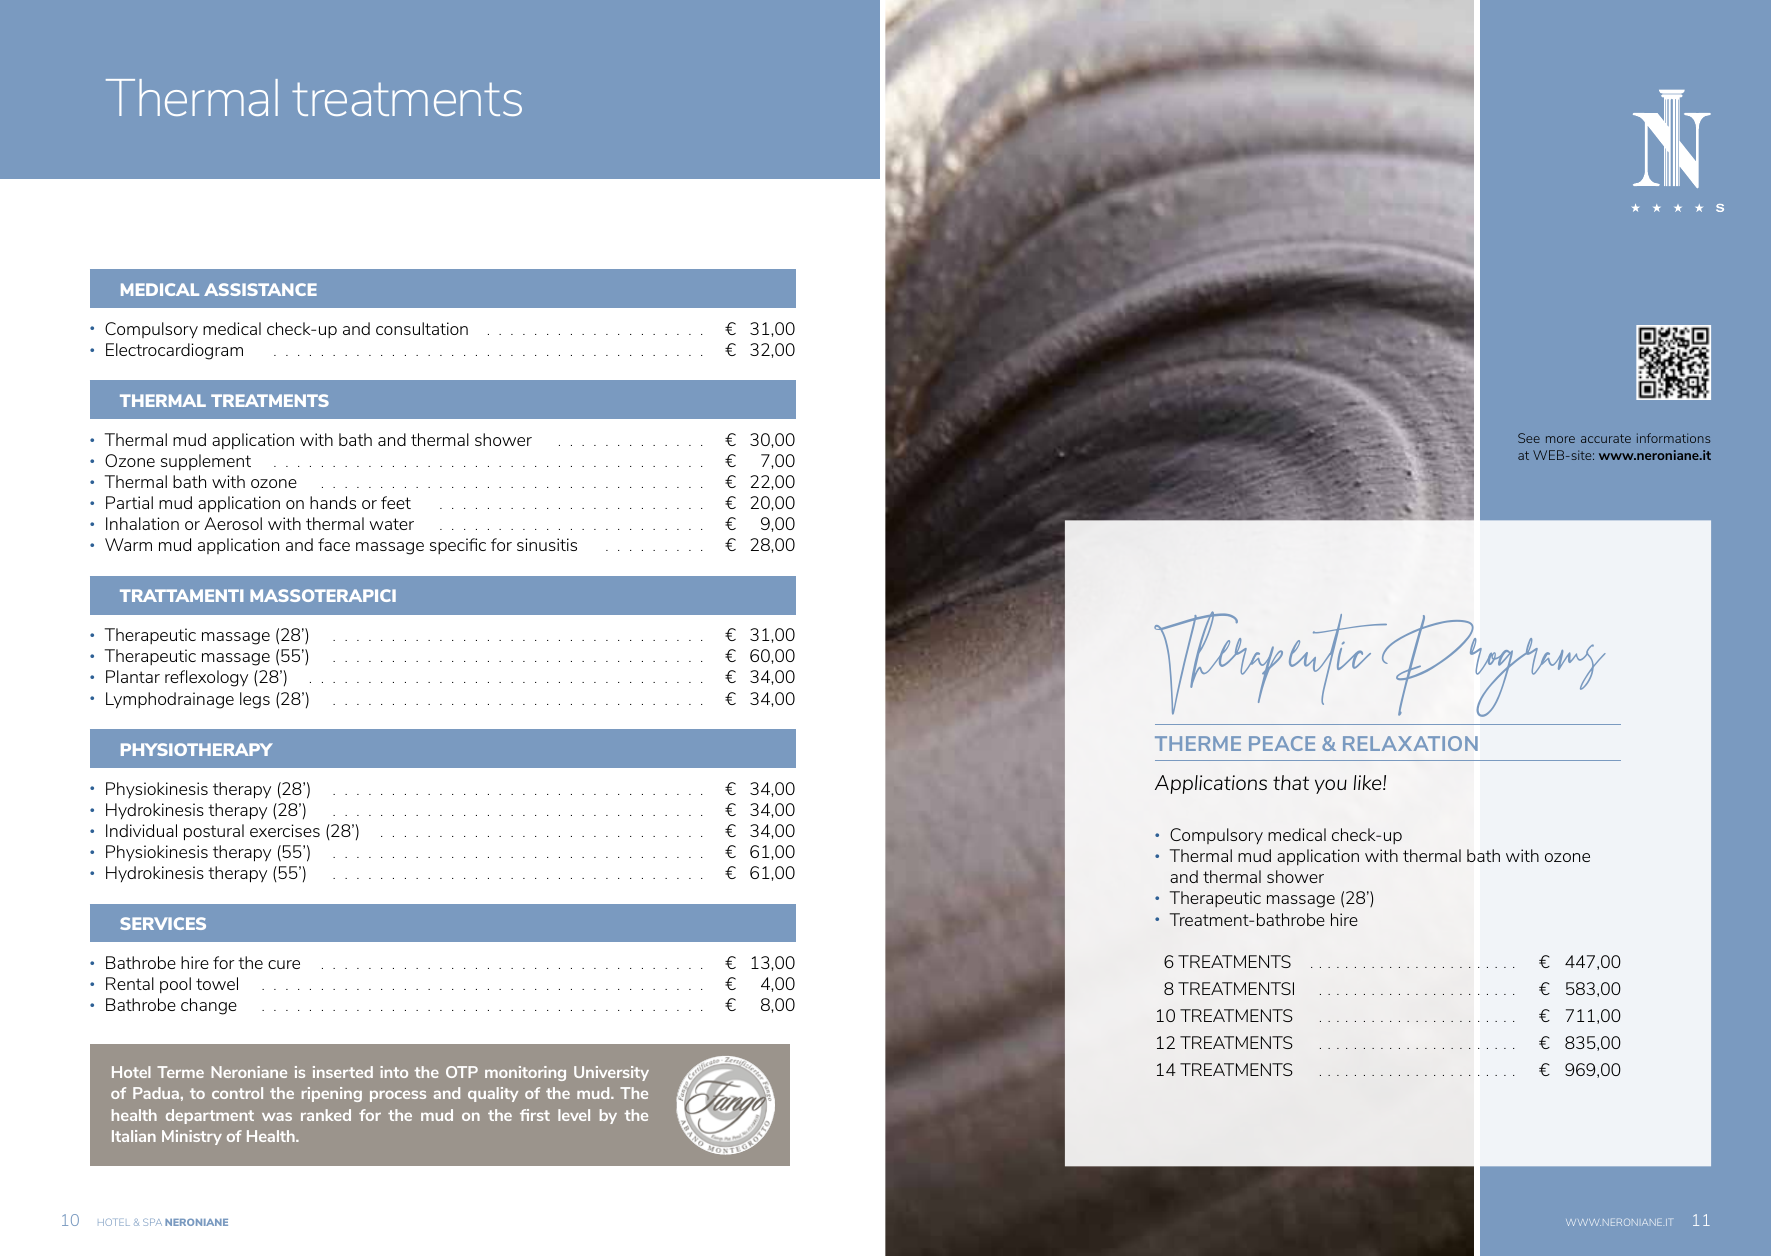  Describe the element at coordinates (163, 923) in the screenshot. I see `SERVICES` at that location.
